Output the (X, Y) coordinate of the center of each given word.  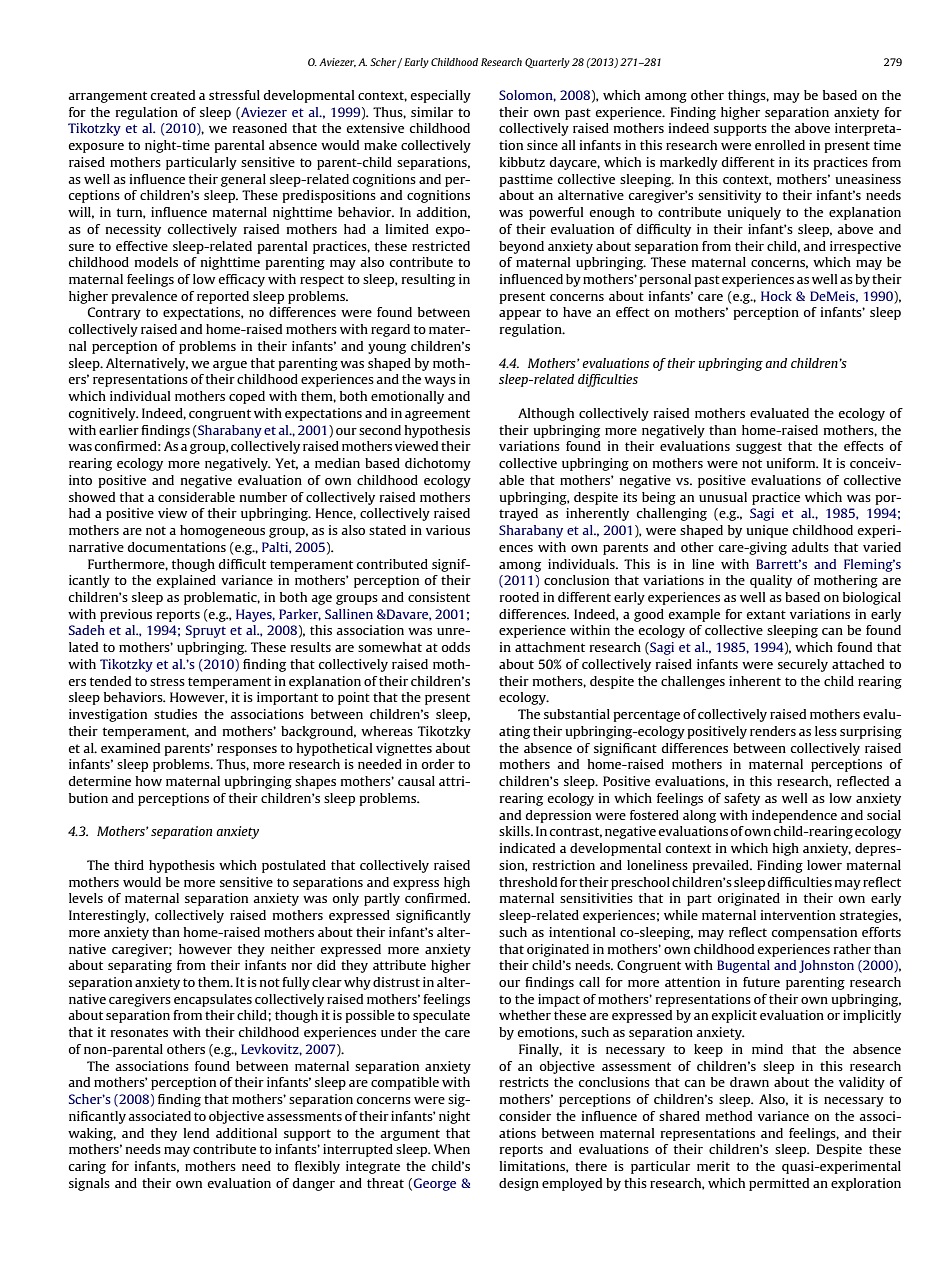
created (173, 95)
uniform (792, 463)
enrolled (780, 145)
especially (440, 96)
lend (196, 1133)
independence (794, 816)
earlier (119, 430)
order (438, 764)
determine (100, 781)
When (452, 1149)
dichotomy (438, 464)
